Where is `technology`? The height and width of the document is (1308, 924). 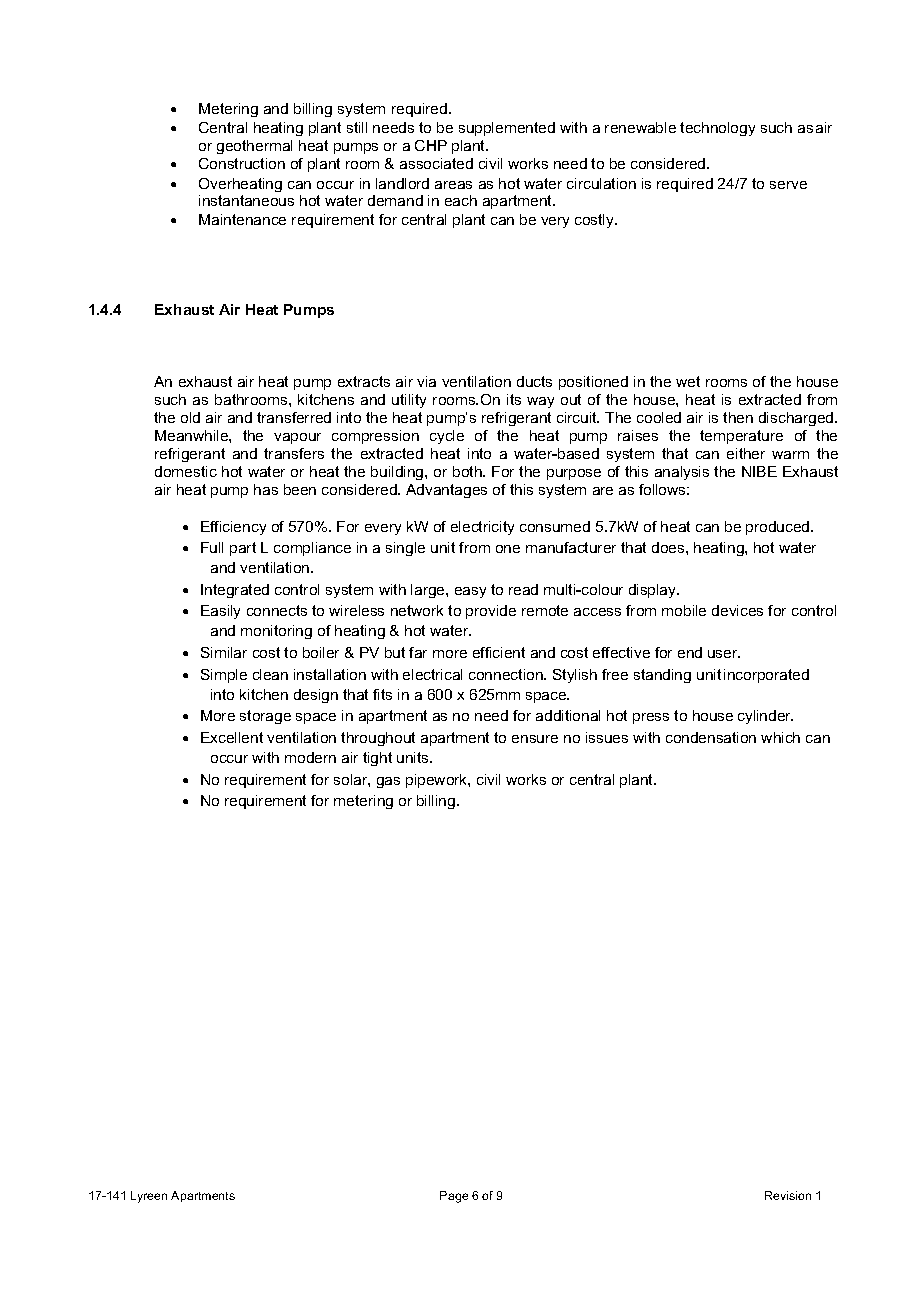
technology is located at coordinates (717, 129).
